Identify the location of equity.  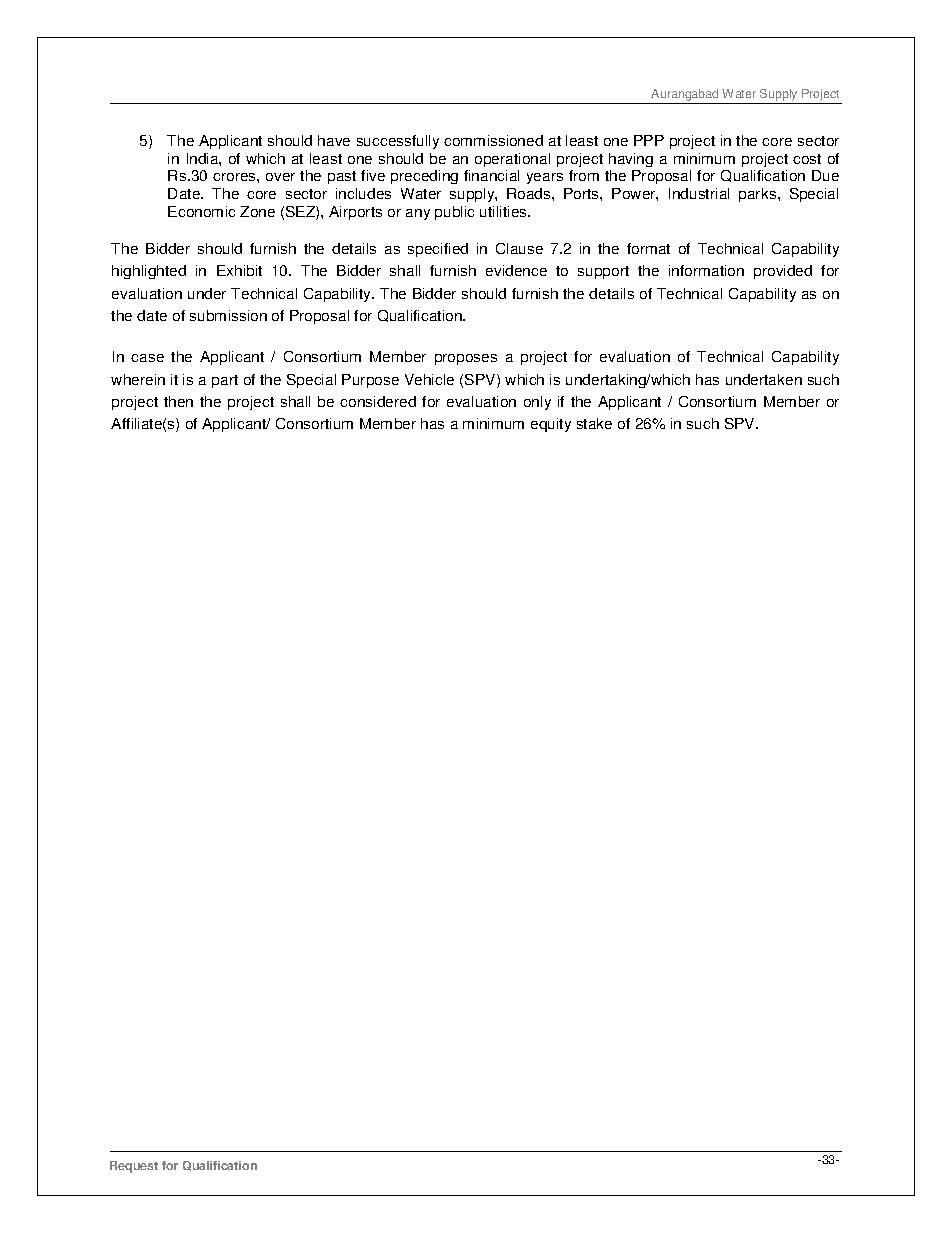
(551, 425).
